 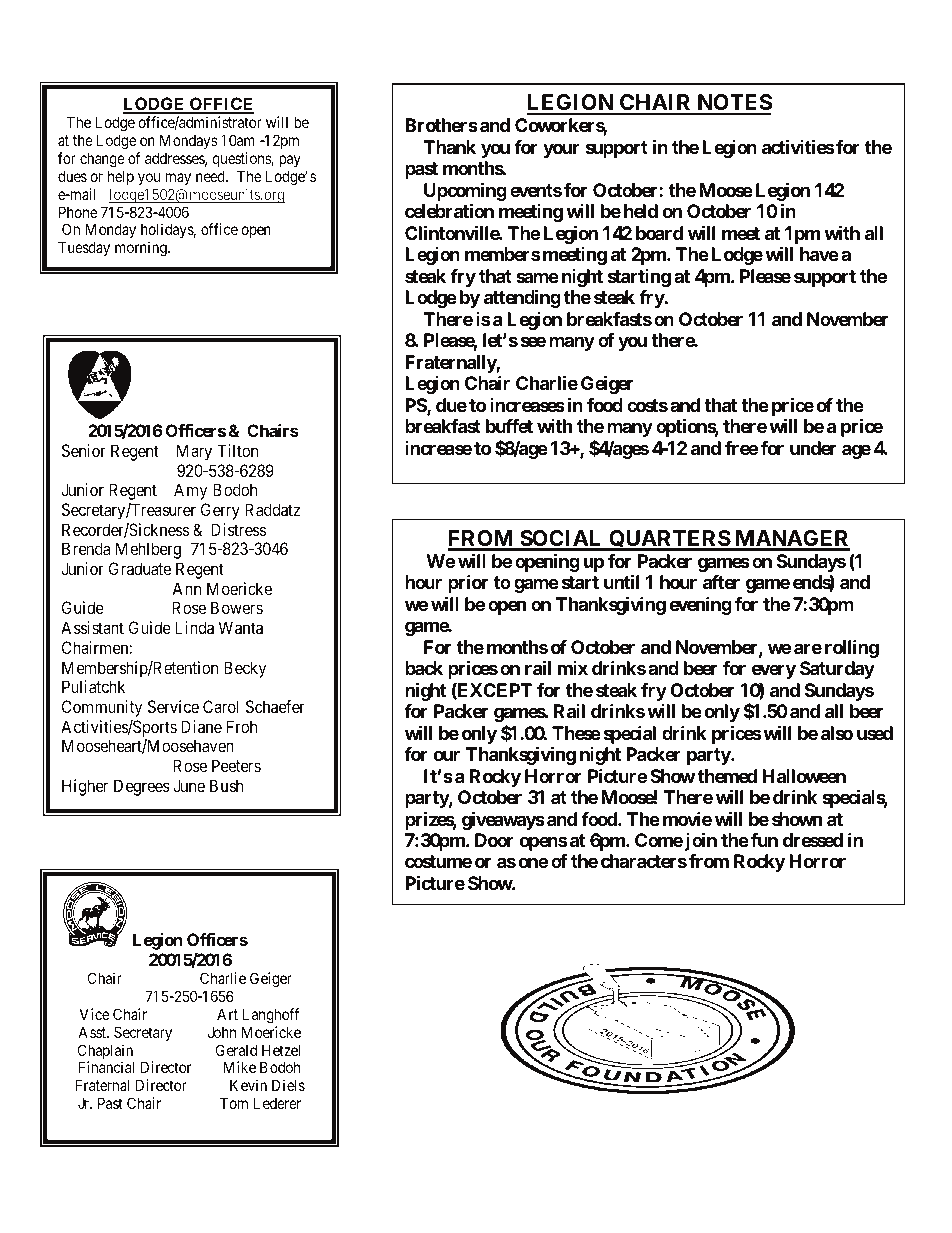 What do you see at coordinates (561, 150) in the image?
I see `your` at bounding box center [561, 150].
